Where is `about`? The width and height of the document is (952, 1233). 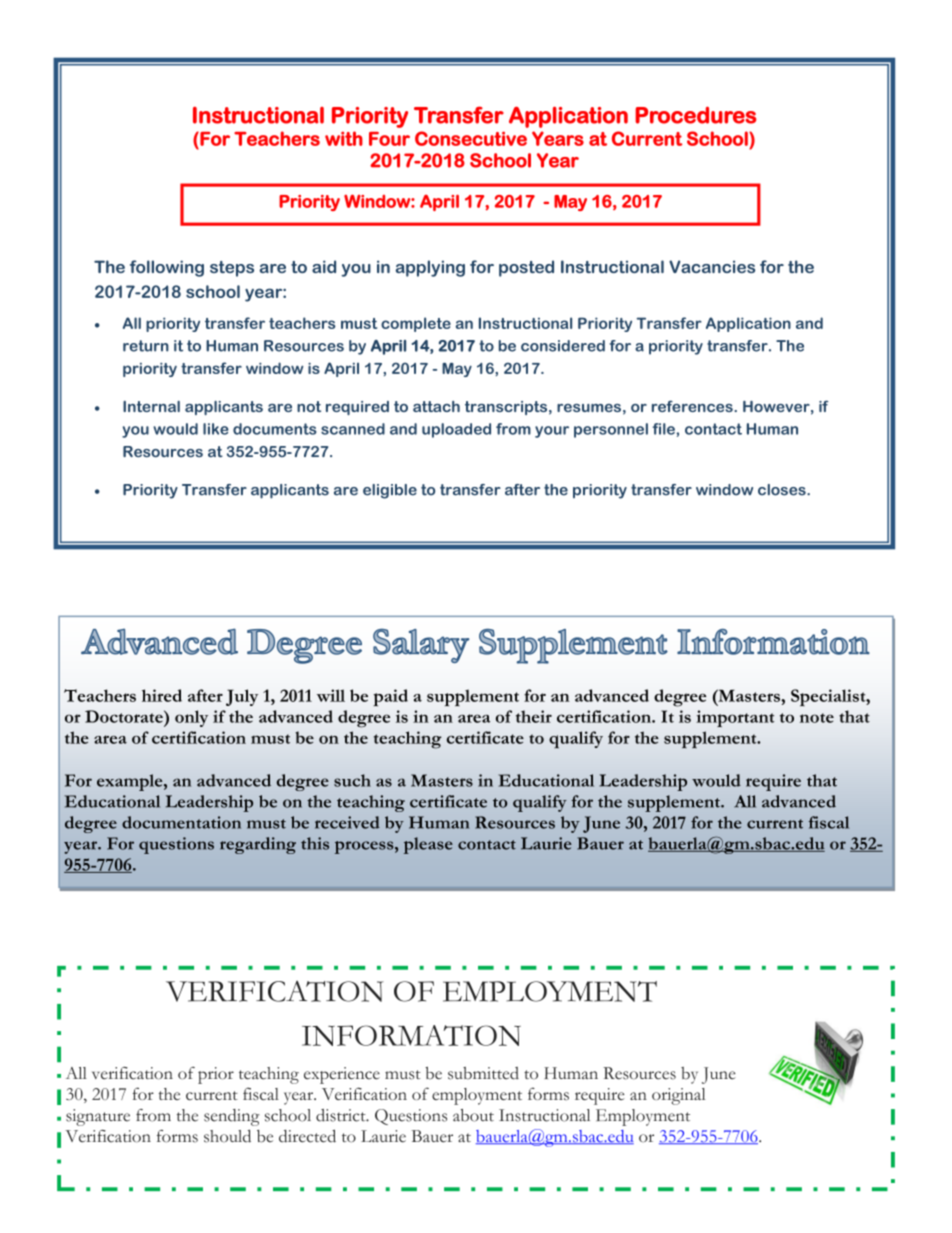 about is located at coordinates (473, 1115).
